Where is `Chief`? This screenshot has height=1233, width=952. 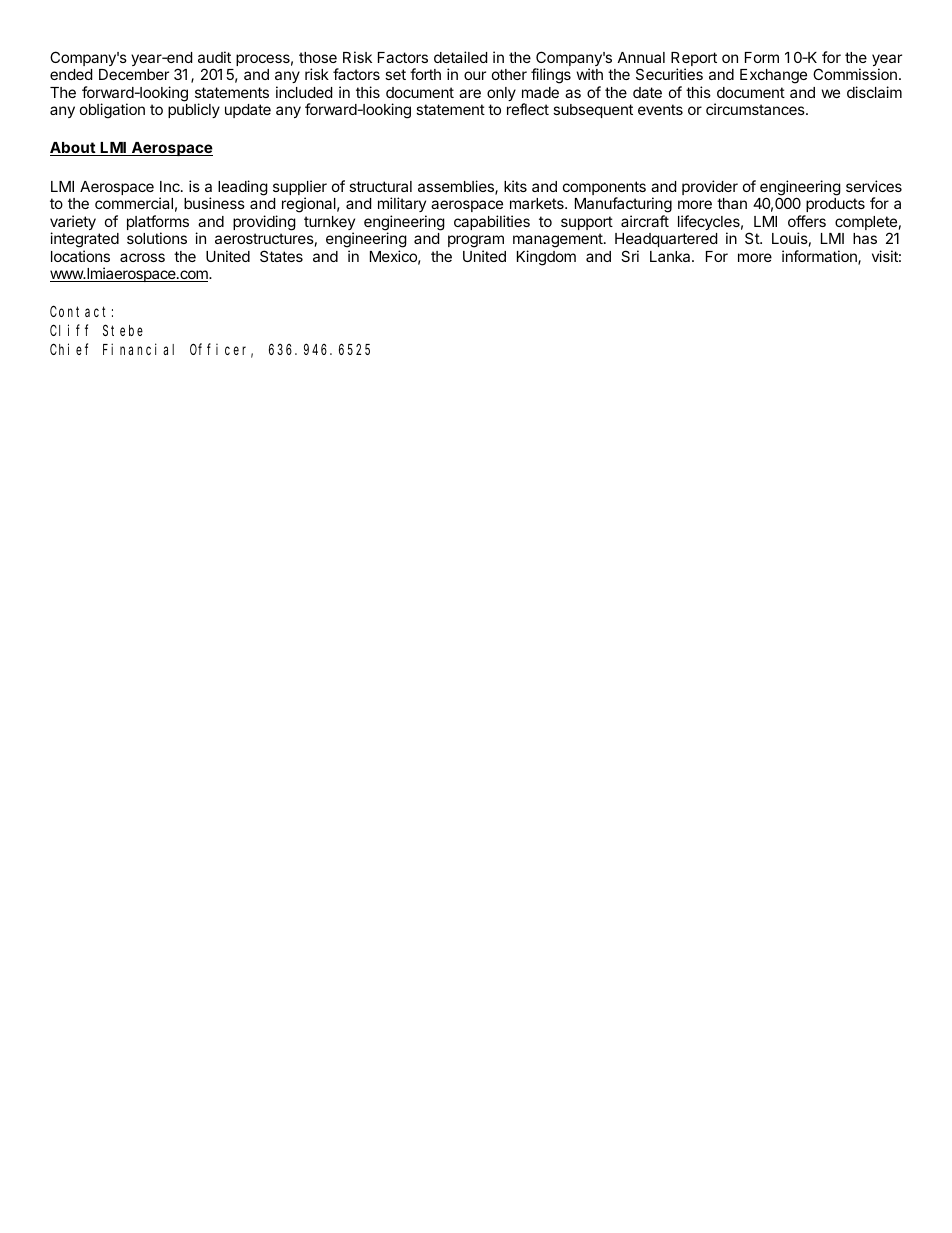
Chief is located at coordinates (69, 349).
